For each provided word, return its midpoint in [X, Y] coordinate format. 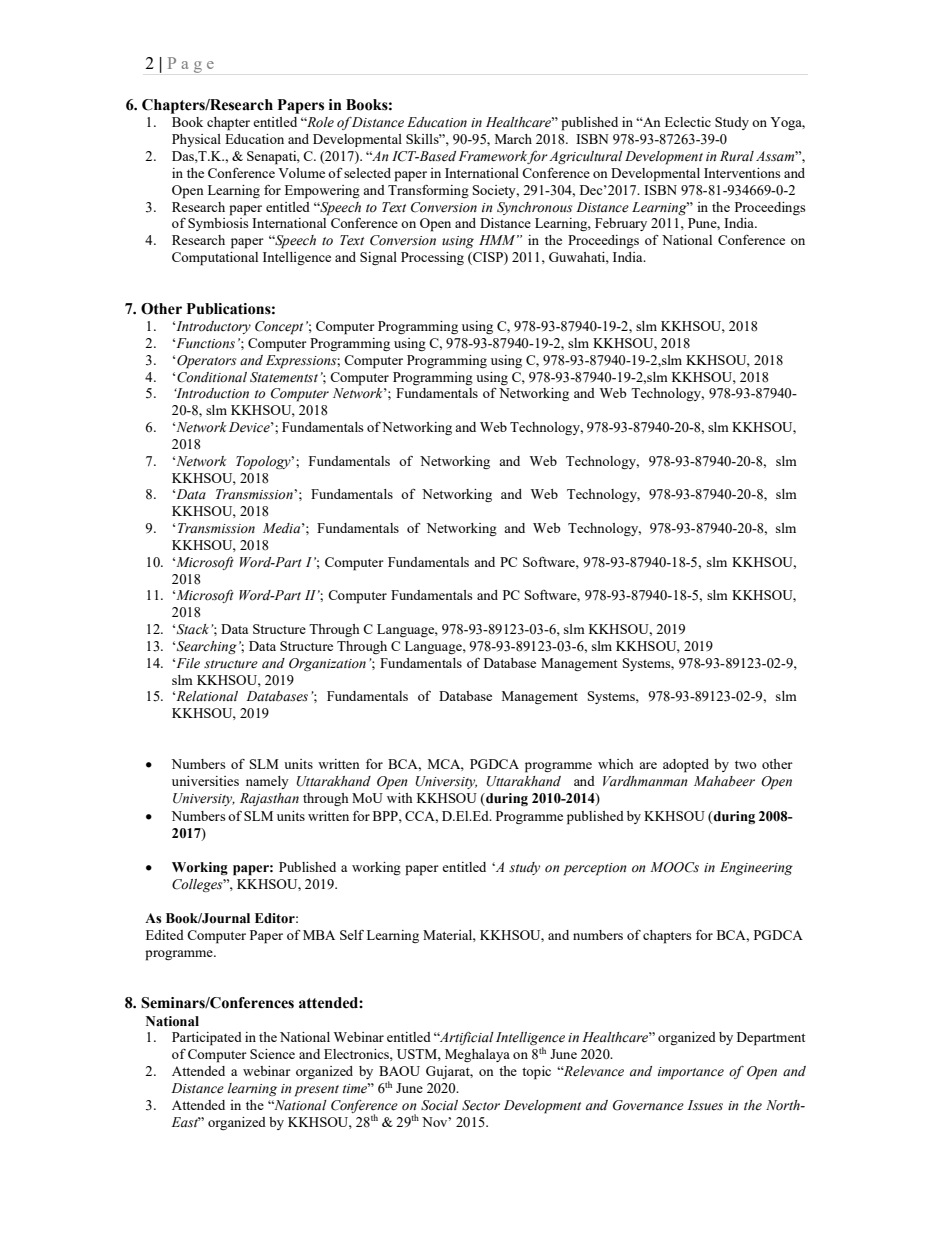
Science [272, 1054]
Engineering [756, 868]
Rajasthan [269, 799]
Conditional [212, 377]
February [621, 224]
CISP [488, 258]
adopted [686, 766]
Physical [196, 140]
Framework [493, 157]
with [400, 798]
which [616, 764]
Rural [737, 156]
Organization [327, 664]
